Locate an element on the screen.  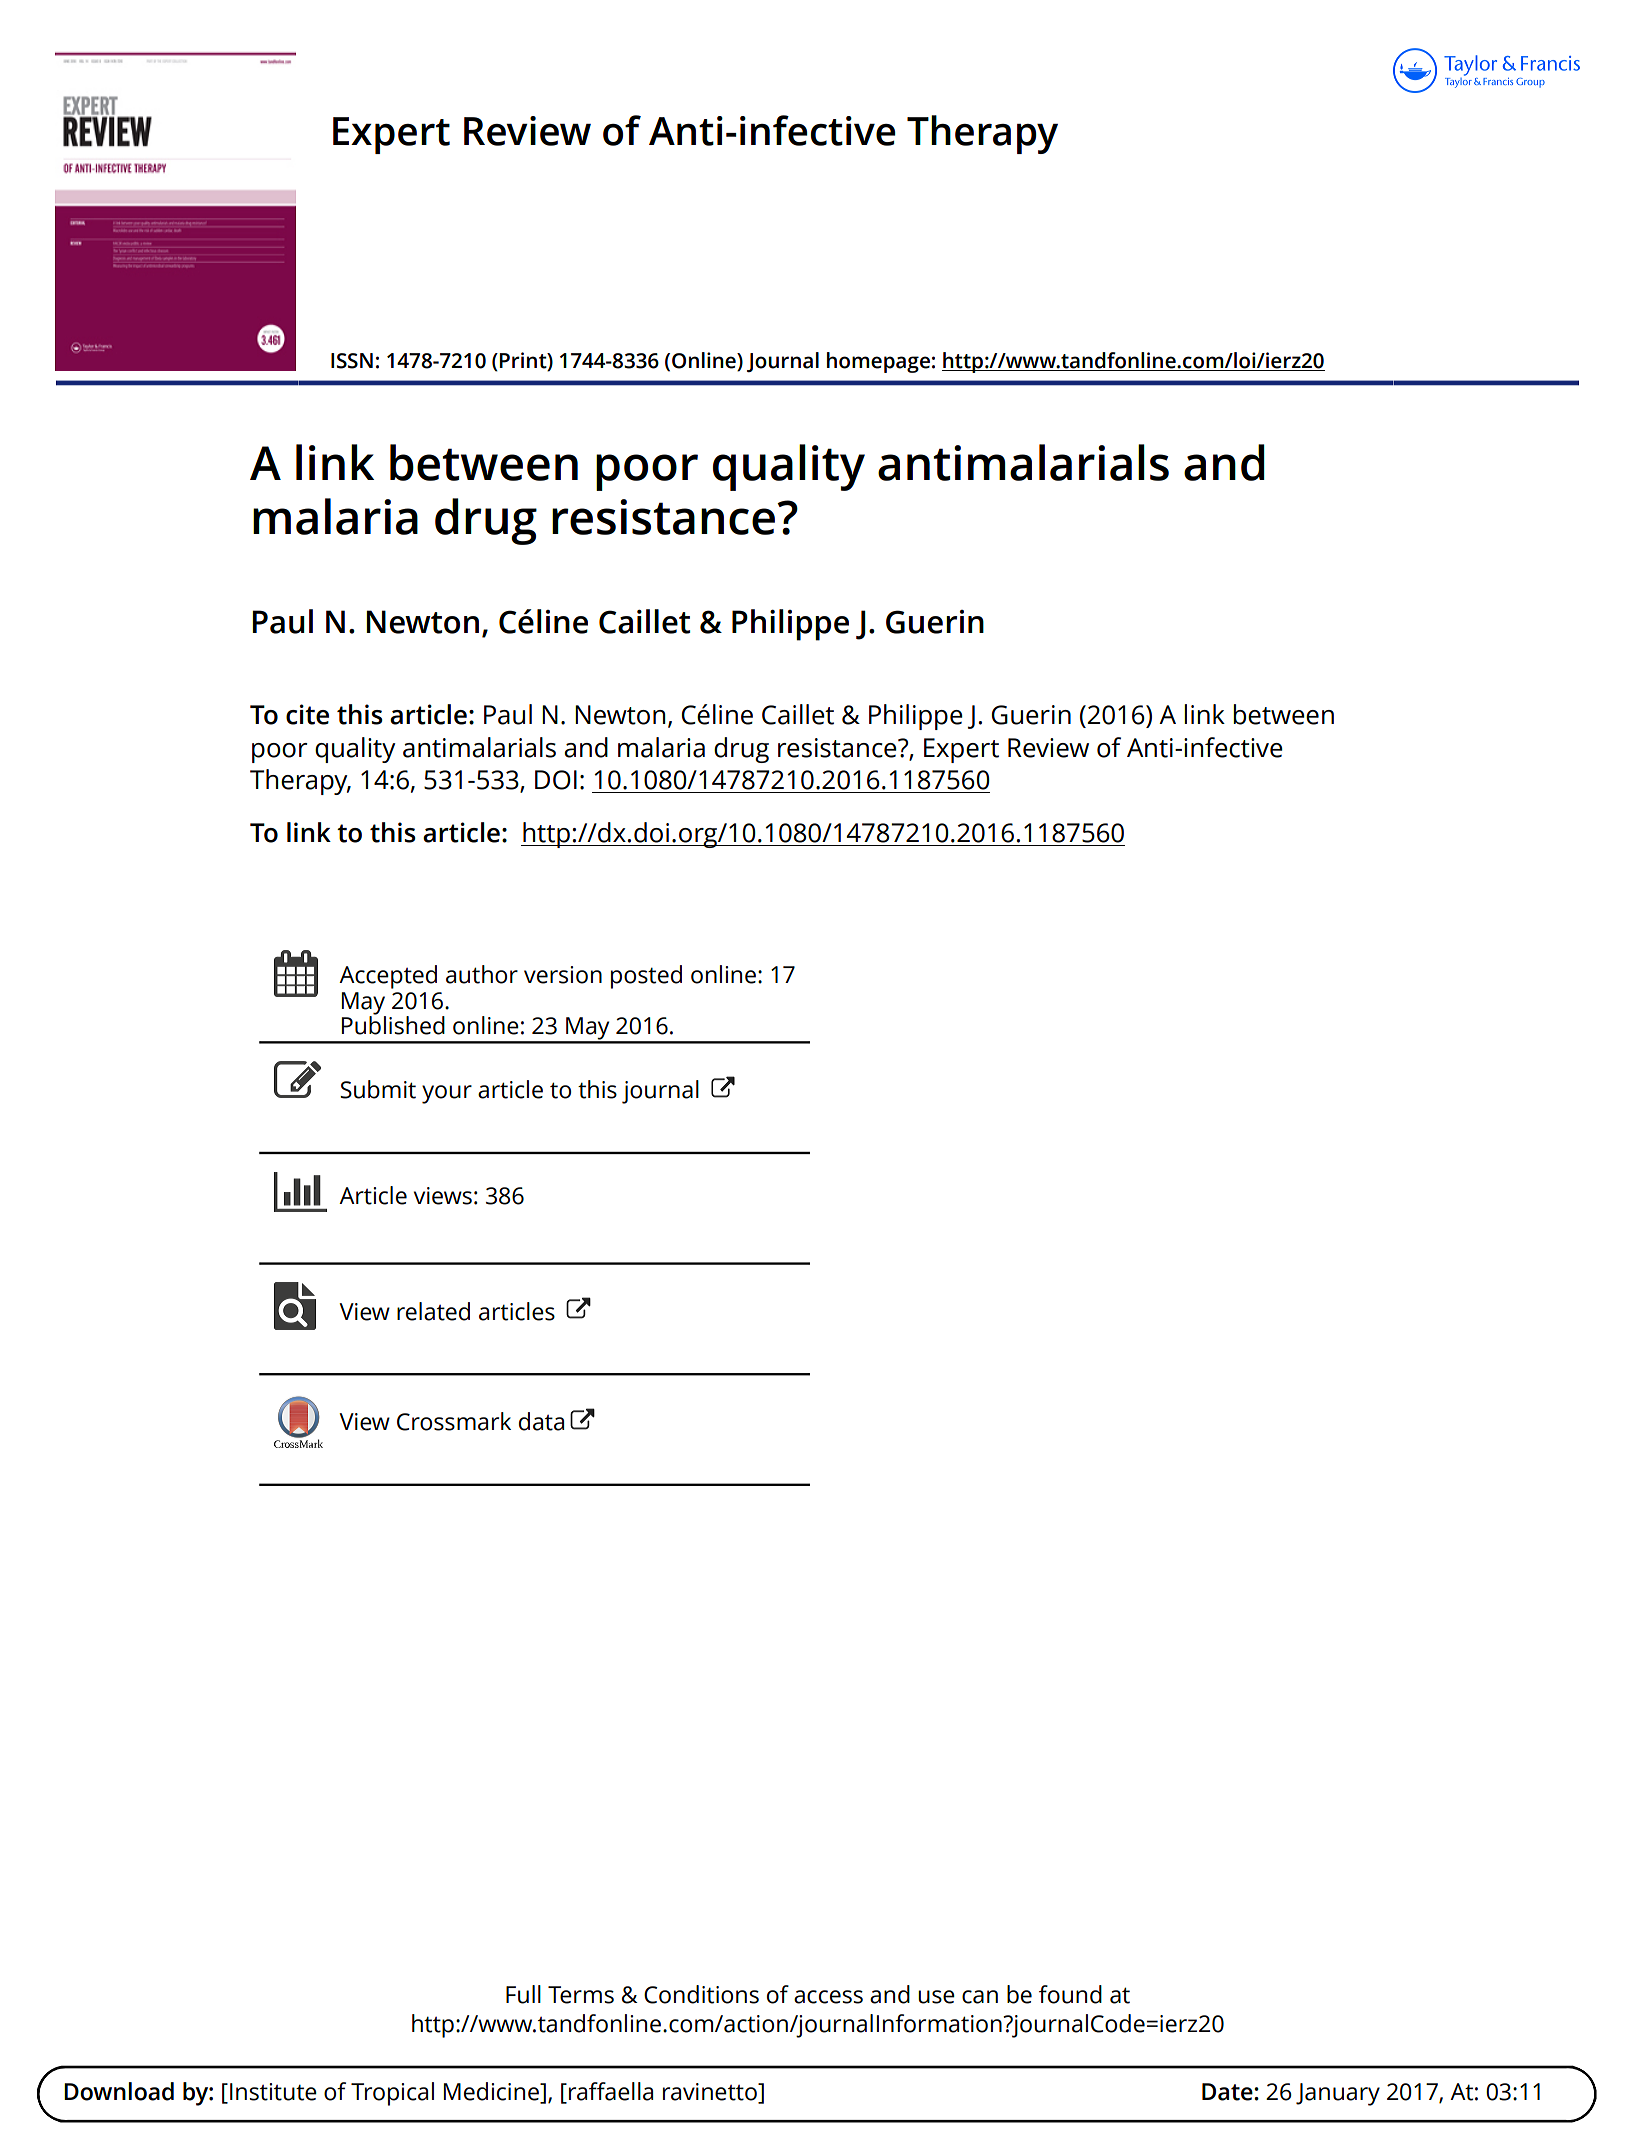
Institute is located at coordinates (273, 2092).
